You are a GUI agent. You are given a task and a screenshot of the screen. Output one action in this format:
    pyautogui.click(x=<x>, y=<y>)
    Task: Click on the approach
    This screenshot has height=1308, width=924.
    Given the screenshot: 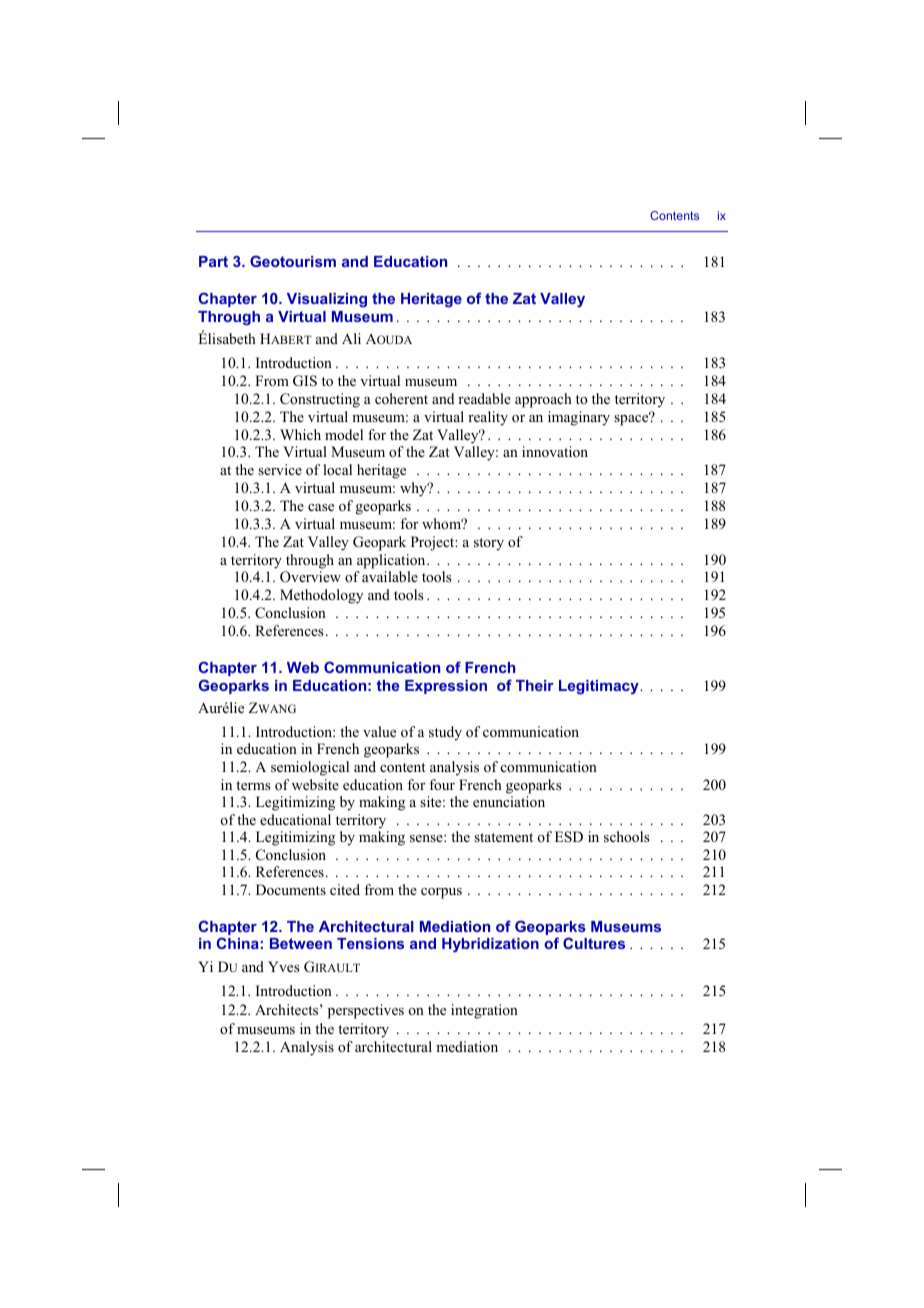 What is the action you would take?
    pyautogui.click(x=543, y=400)
